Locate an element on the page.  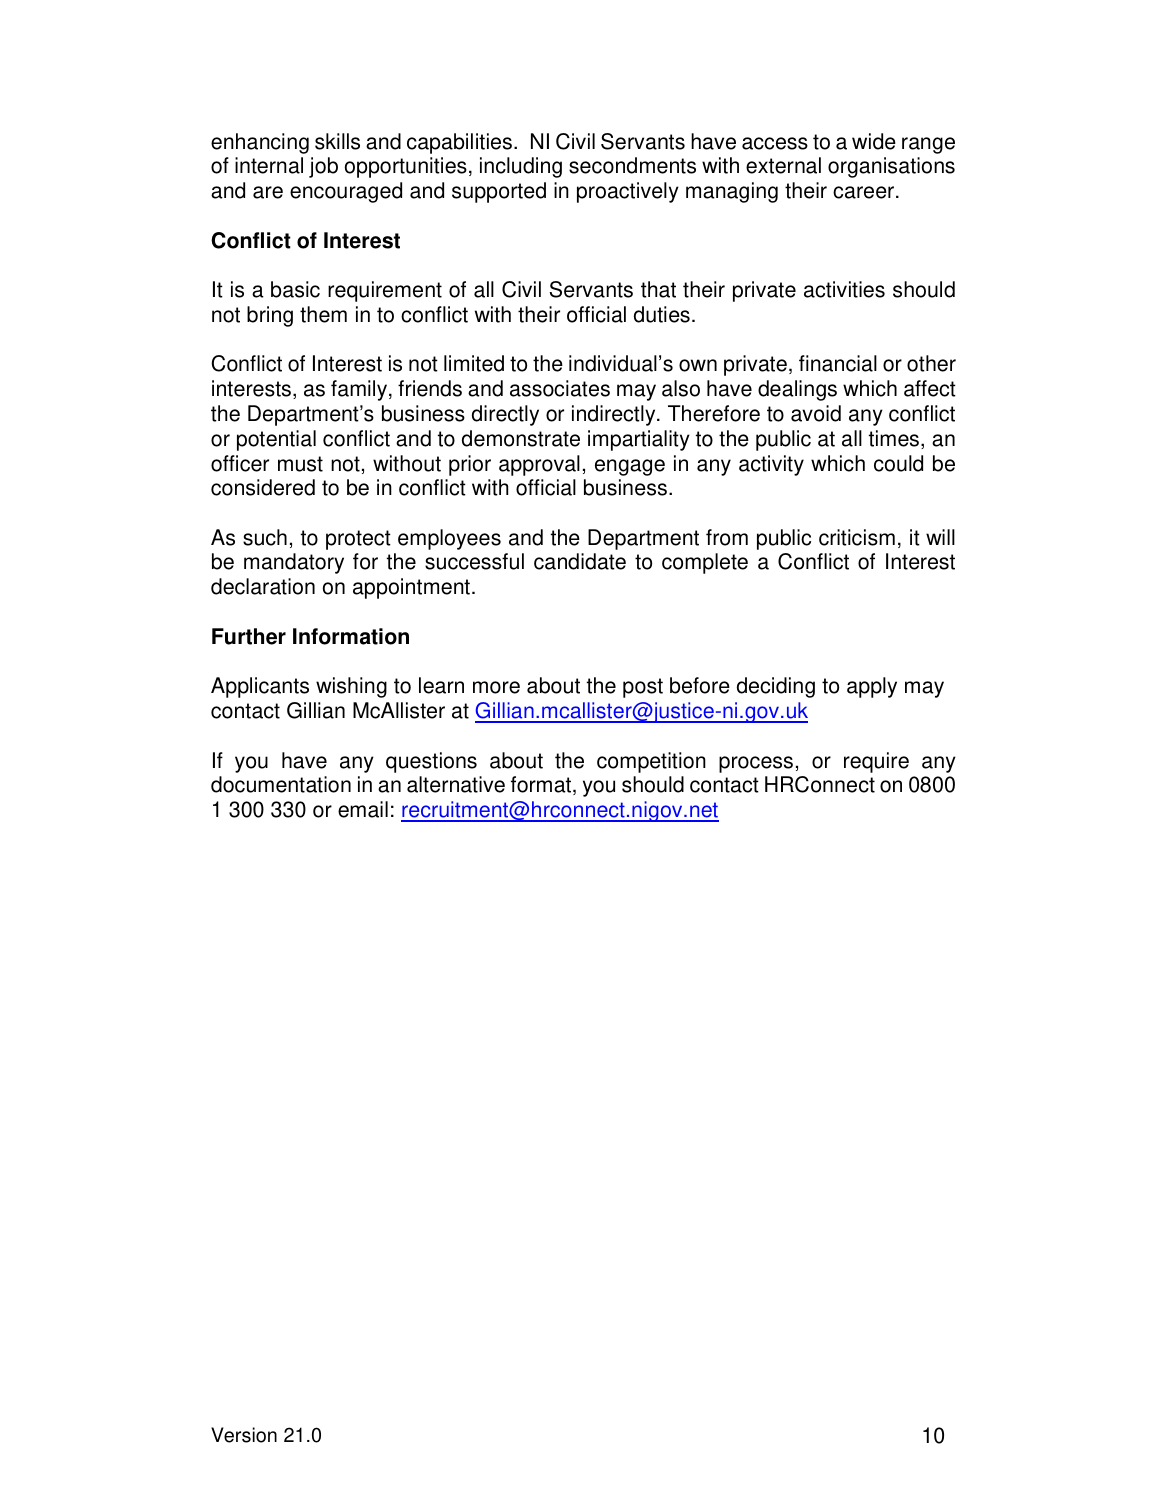
organisations is located at coordinates (891, 167).
